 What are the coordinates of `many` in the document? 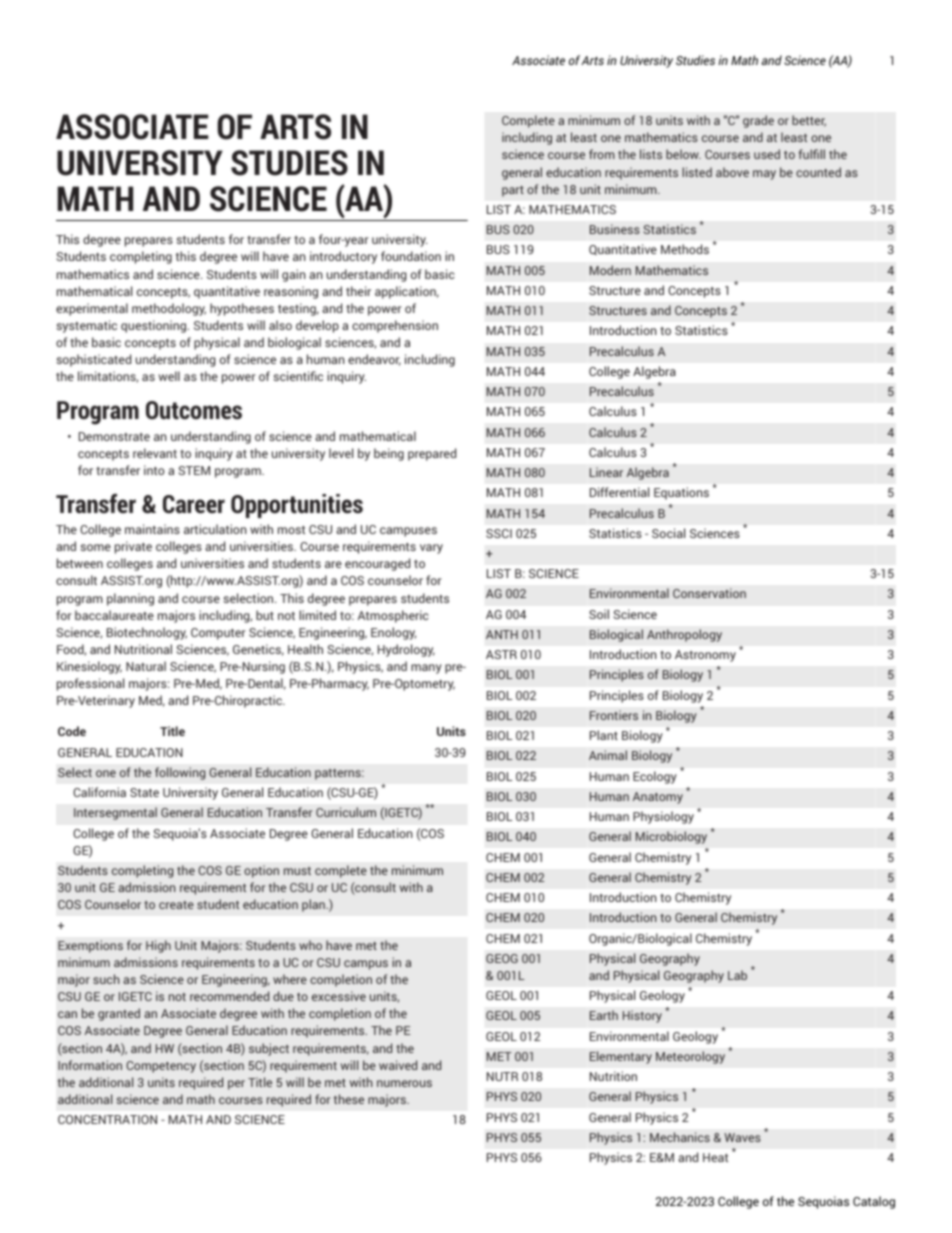 It's located at (426, 669).
